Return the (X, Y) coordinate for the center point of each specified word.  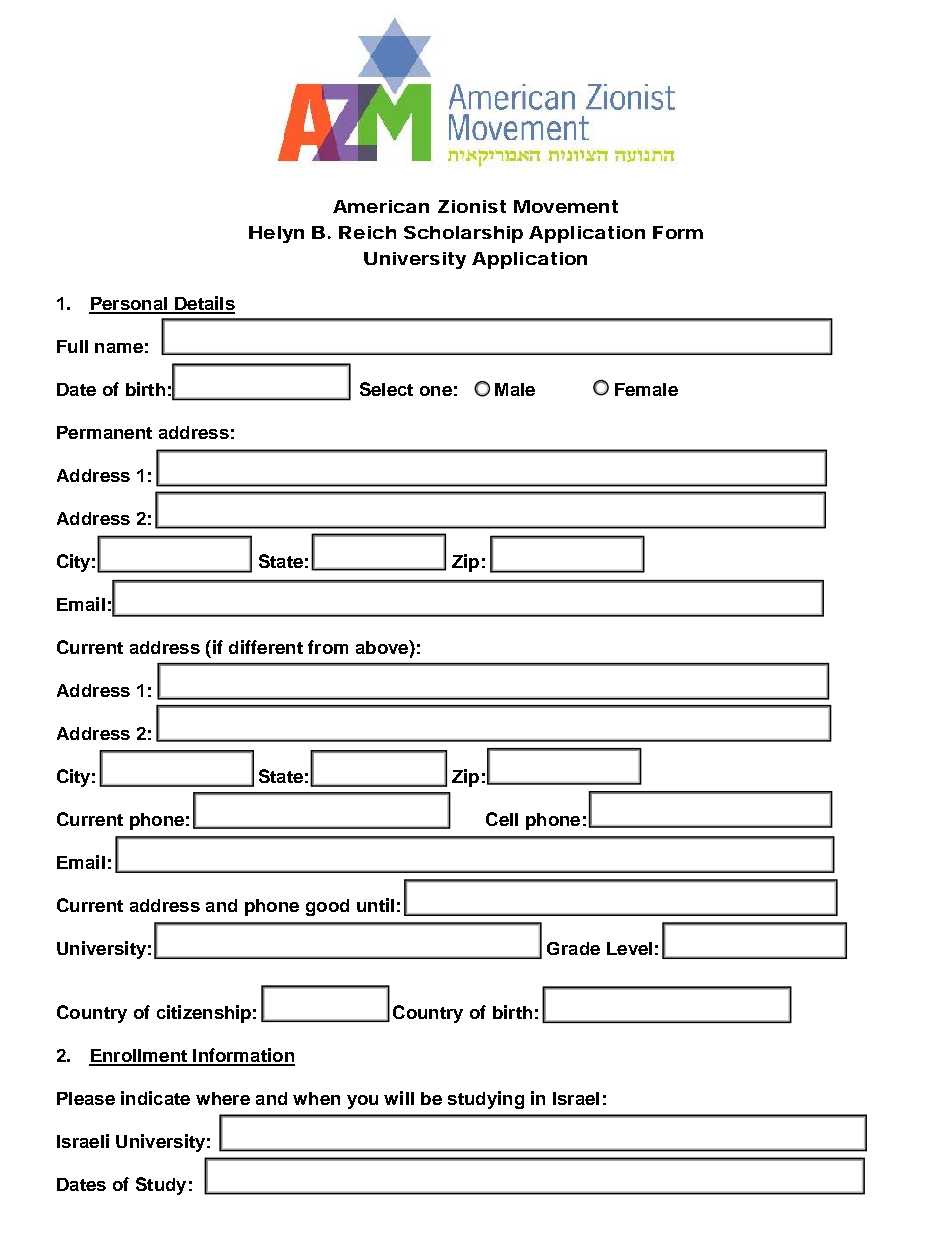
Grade (573, 948)
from (328, 647)
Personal (129, 305)
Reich (367, 232)
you (362, 1102)
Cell (502, 819)
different (266, 647)
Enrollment (139, 1057)
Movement (566, 206)
